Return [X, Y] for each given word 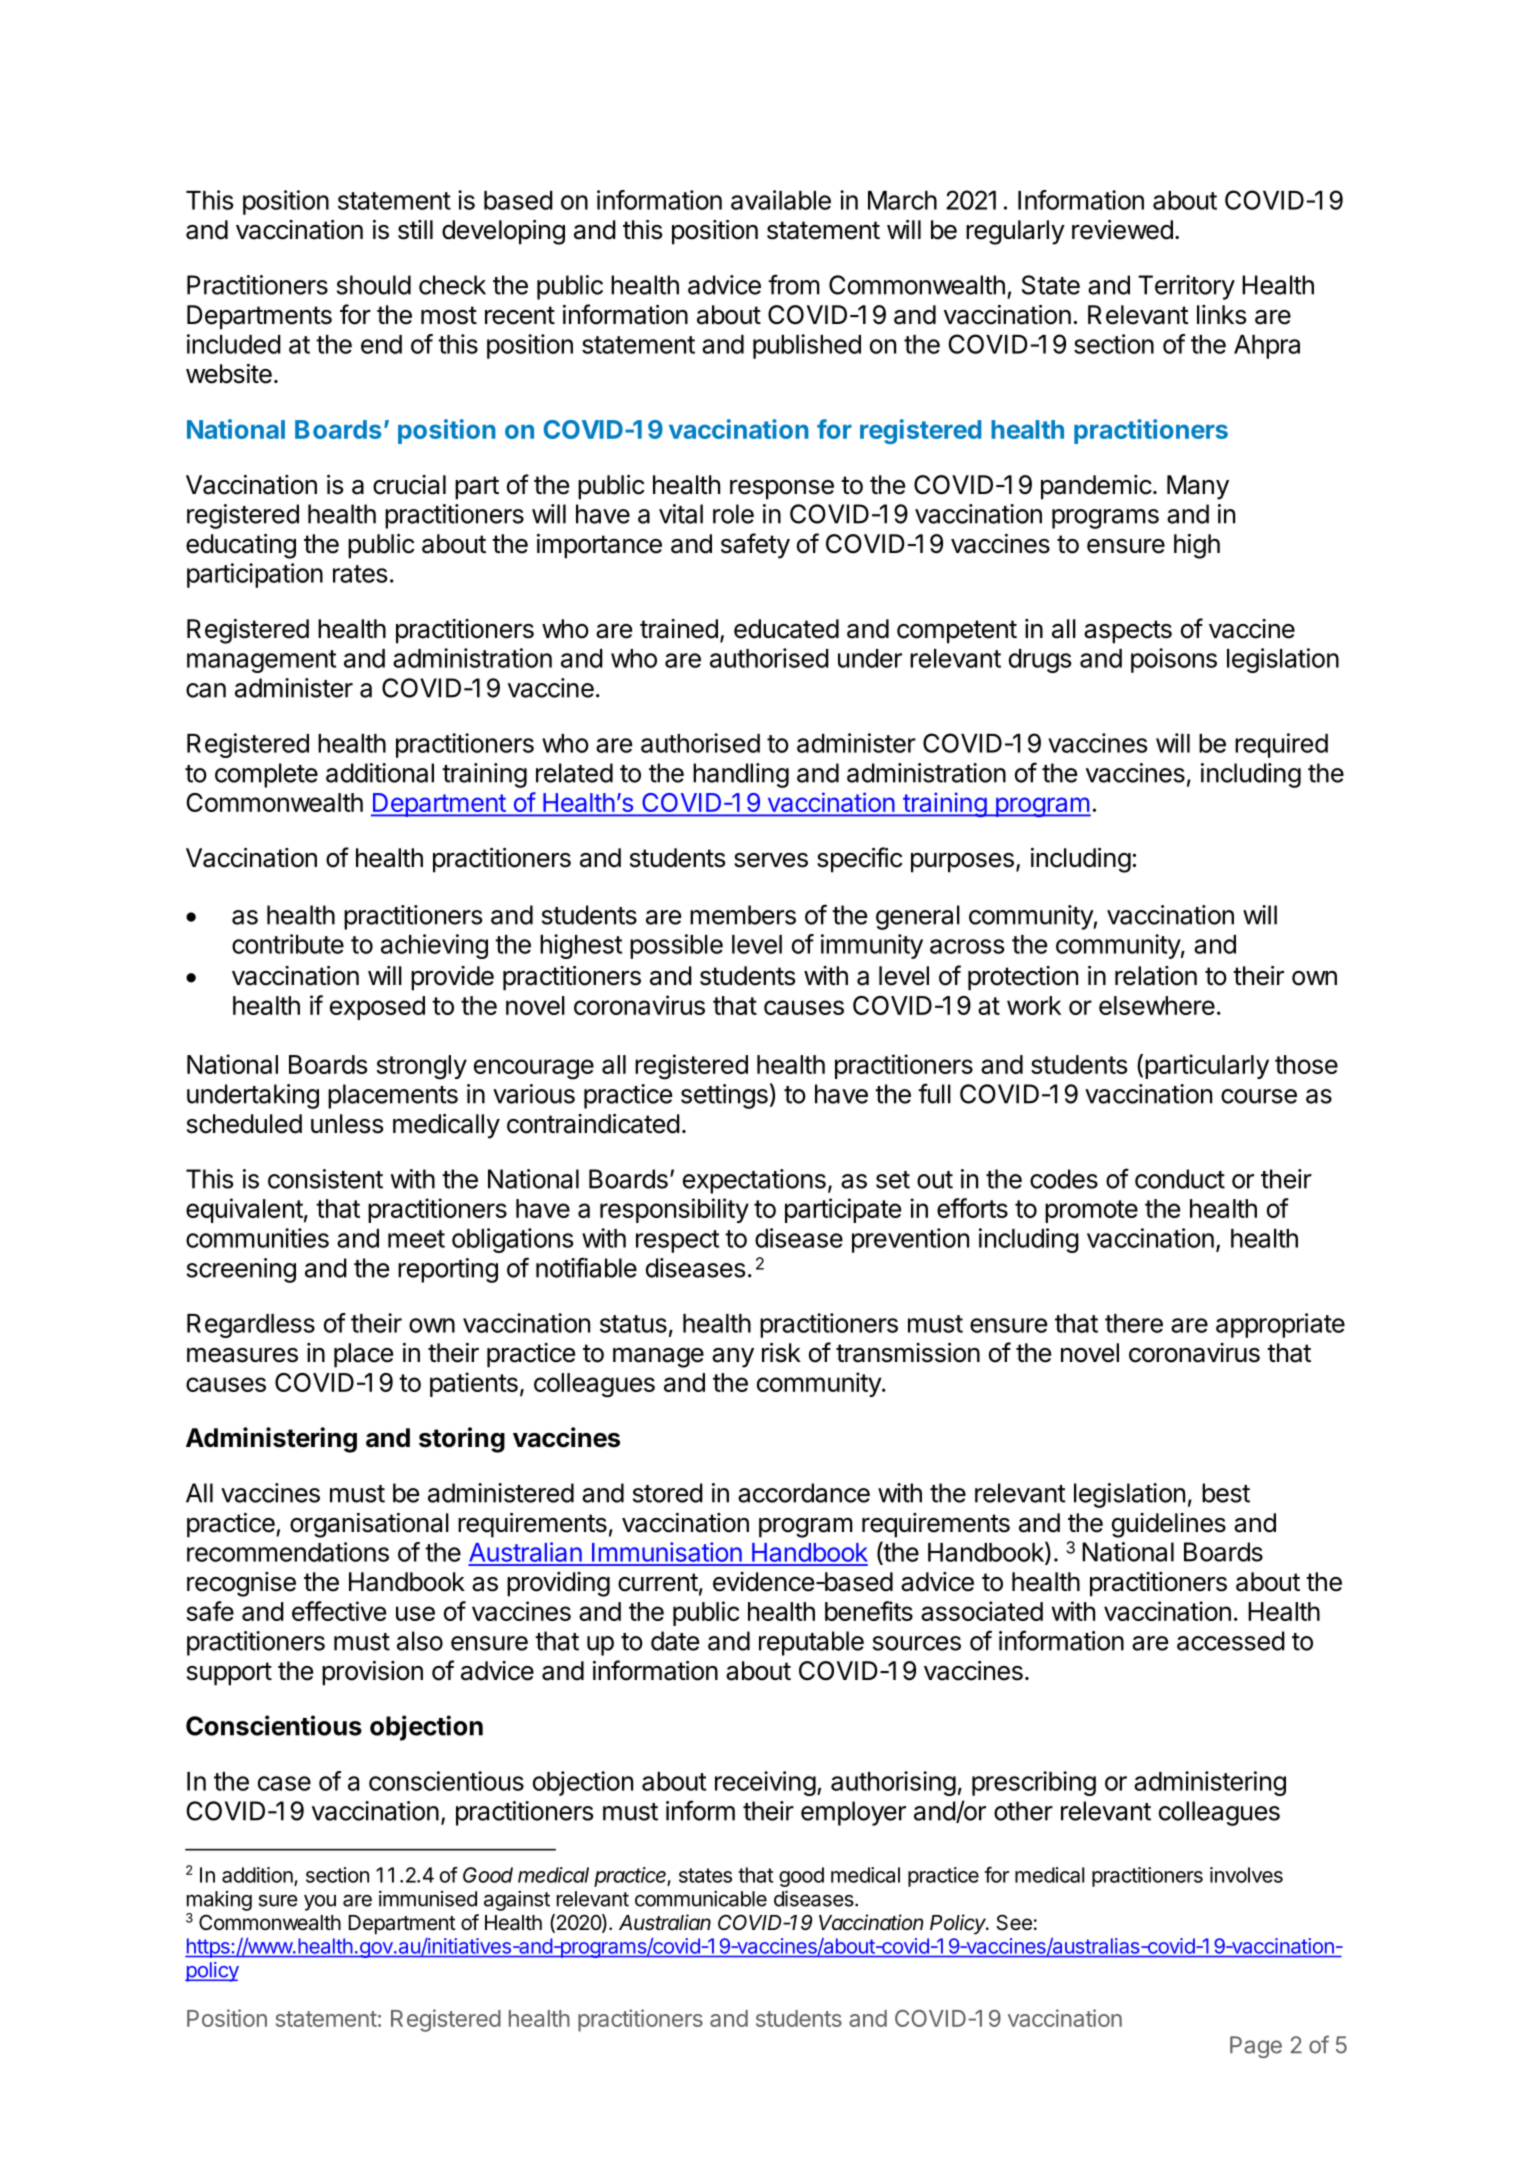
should [374, 285]
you [320, 1903]
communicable [701, 1899]
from [794, 284]
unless [347, 1124]
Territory [1186, 287]
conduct [1180, 1179]
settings [724, 1096]
